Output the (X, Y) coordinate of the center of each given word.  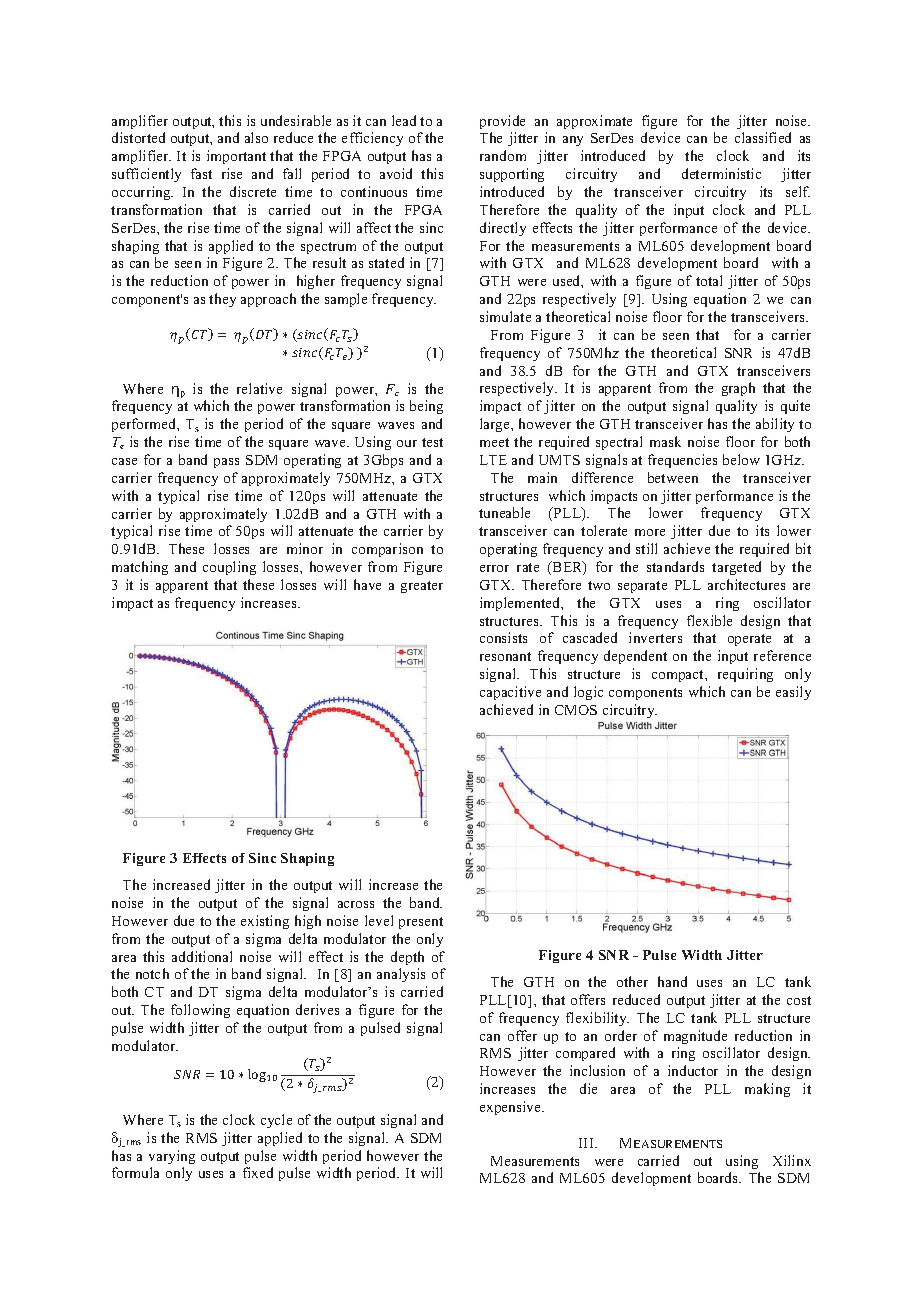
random (503, 155)
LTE (493, 460)
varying (172, 1157)
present (421, 923)
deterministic (721, 173)
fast (201, 173)
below (741, 459)
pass (226, 463)
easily (793, 693)
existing (265, 922)
